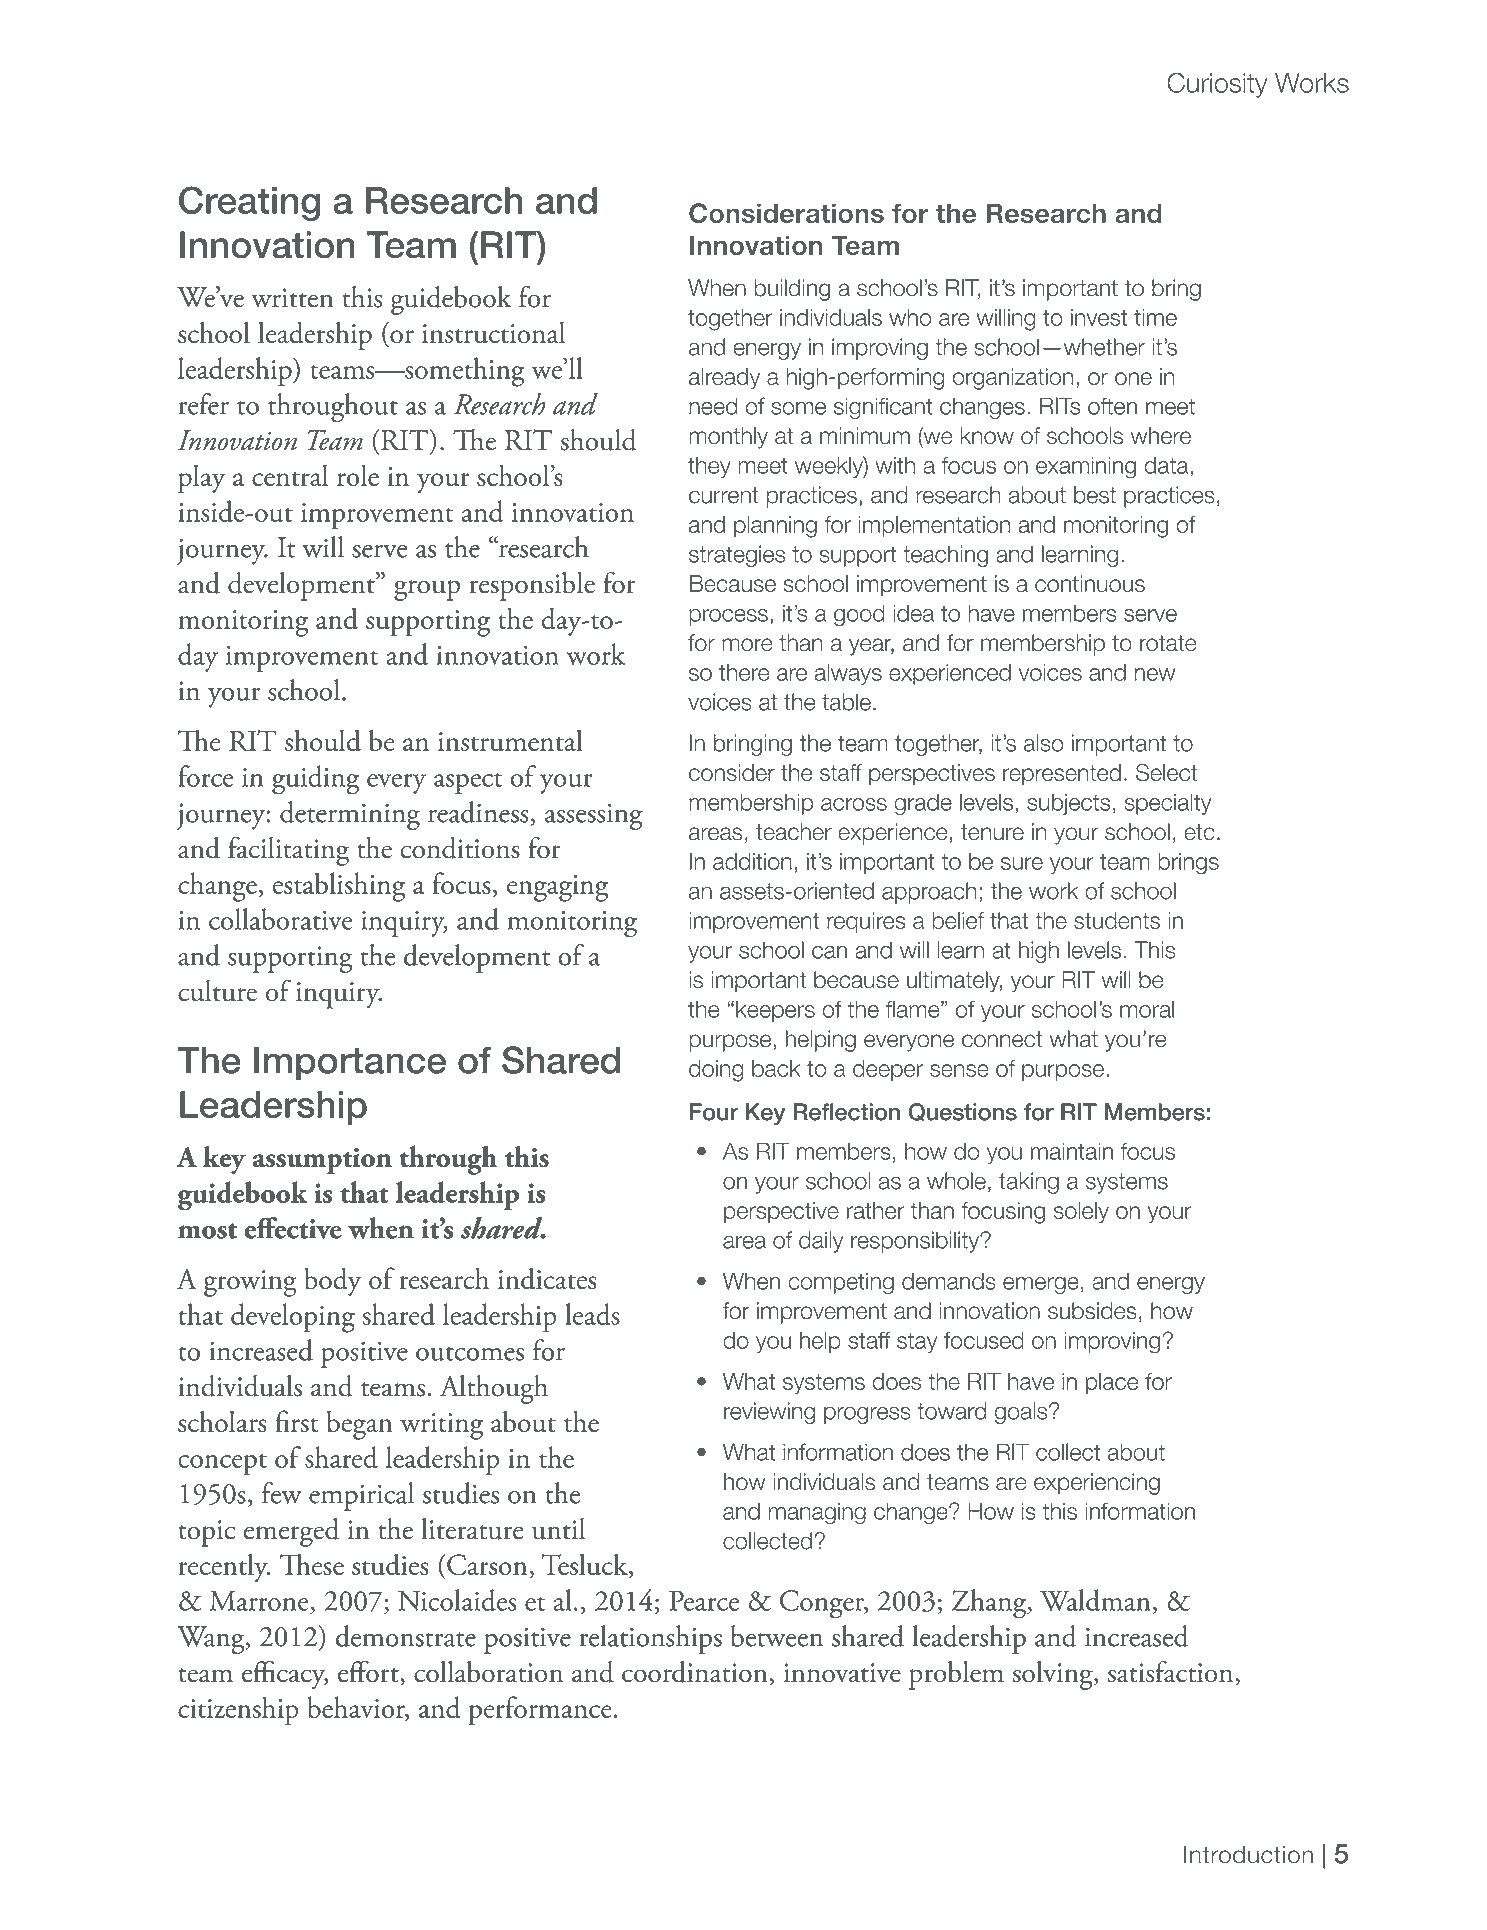  What do you see at coordinates (249, 203) in the page?
I see `Creating` at bounding box center [249, 203].
